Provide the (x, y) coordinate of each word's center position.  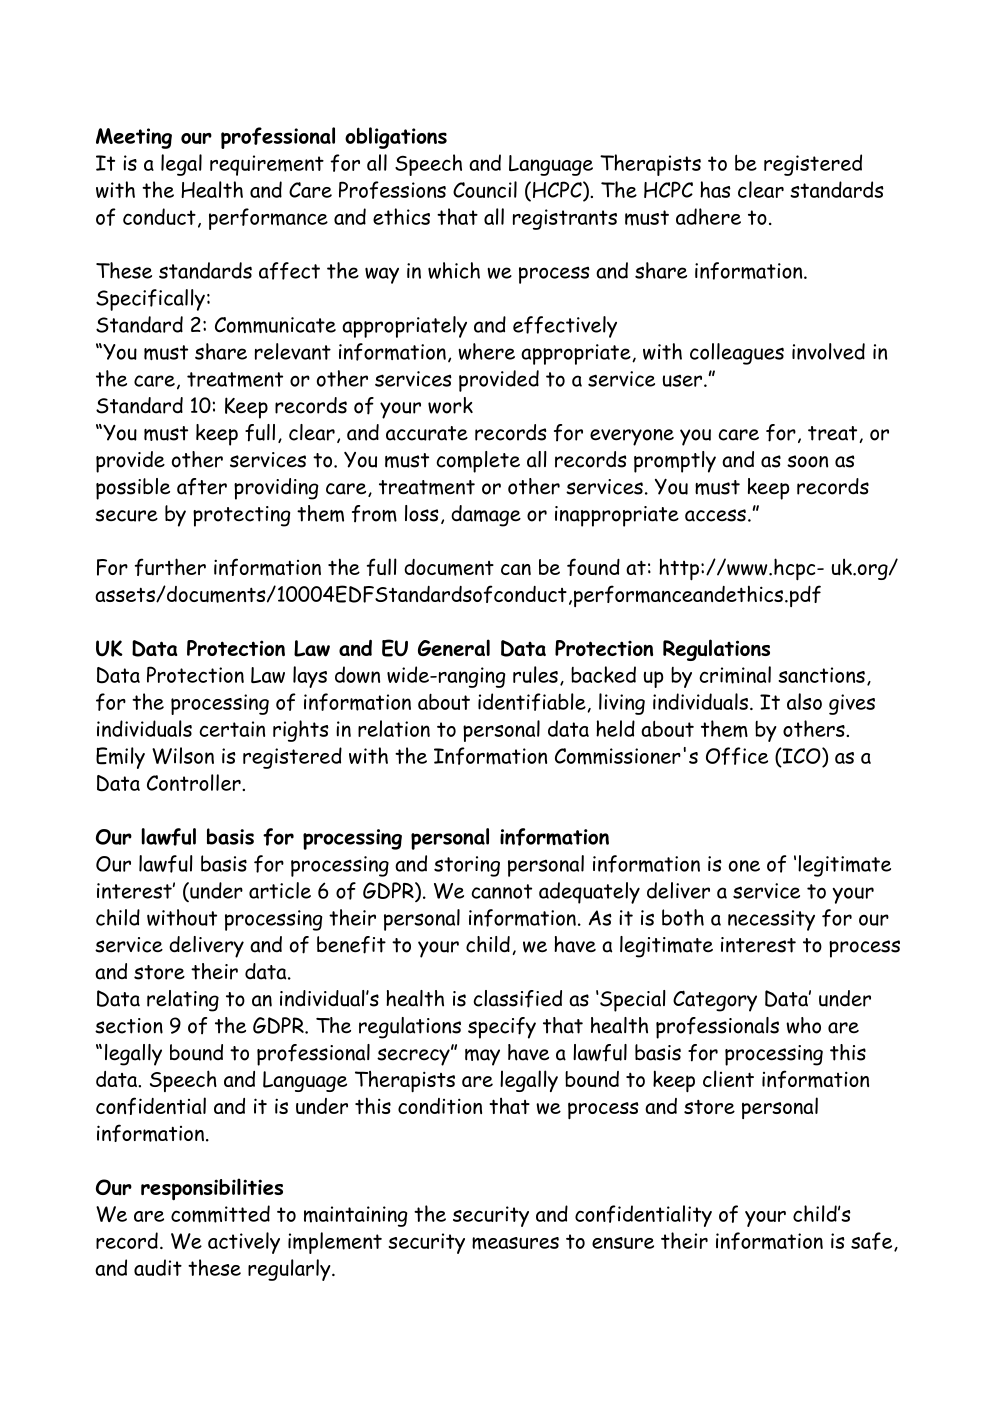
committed (220, 1214)
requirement (267, 165)
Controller (195, 782)
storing (467, 866)
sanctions (821, 675)
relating (183, 1001)
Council (485, 189)
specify (502, 1028)
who (803, 1025)
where (486, 351)
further (170, 567)
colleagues (737, 354)
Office (737, 756)
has (715, 189)
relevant (293, 351)
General (454, 647)
